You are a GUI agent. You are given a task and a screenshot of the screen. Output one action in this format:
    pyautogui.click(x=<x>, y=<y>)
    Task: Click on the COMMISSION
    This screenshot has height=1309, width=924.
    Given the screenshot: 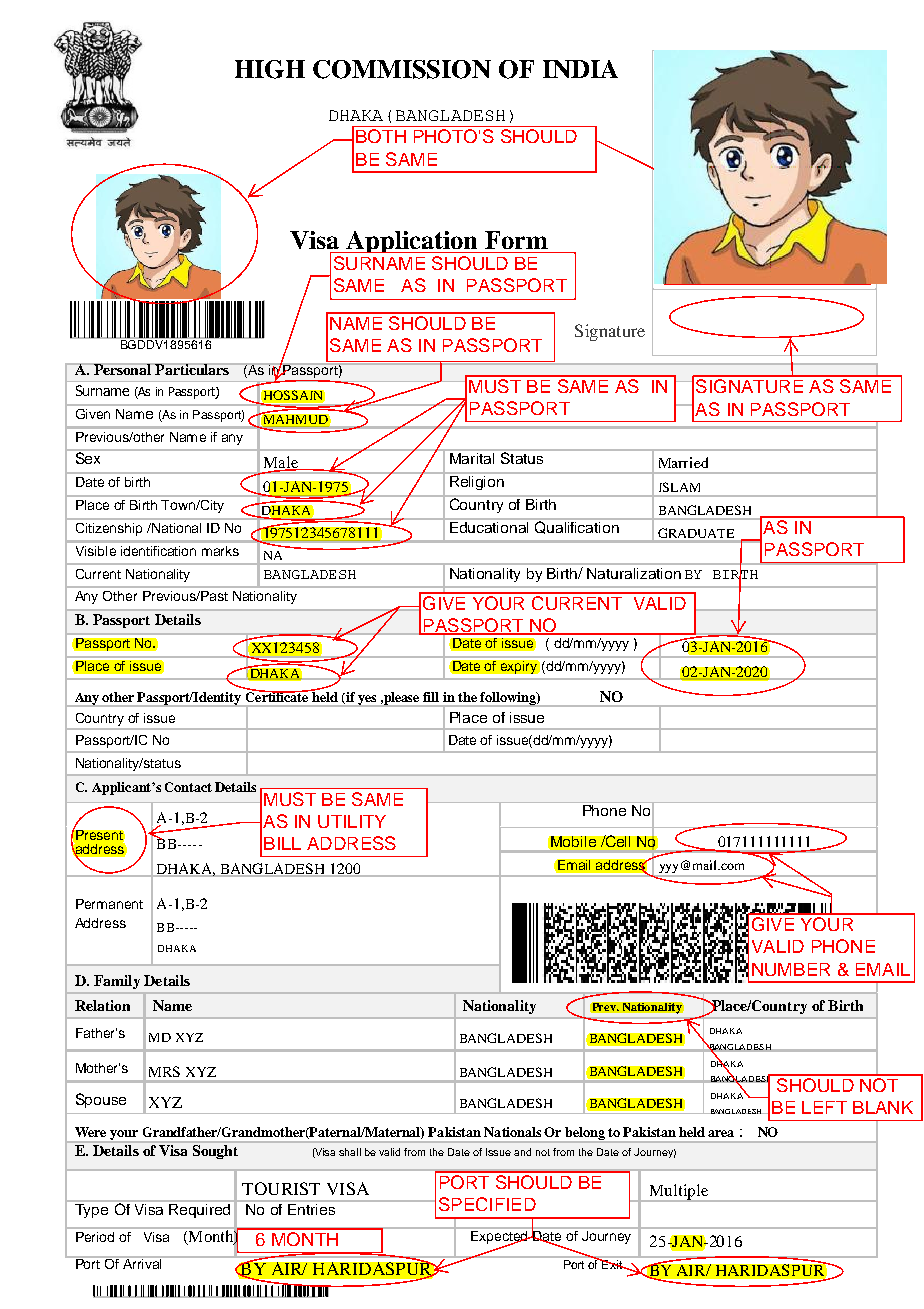 What is the action you would take?
    pyautogui.click(x=402, y=69)
